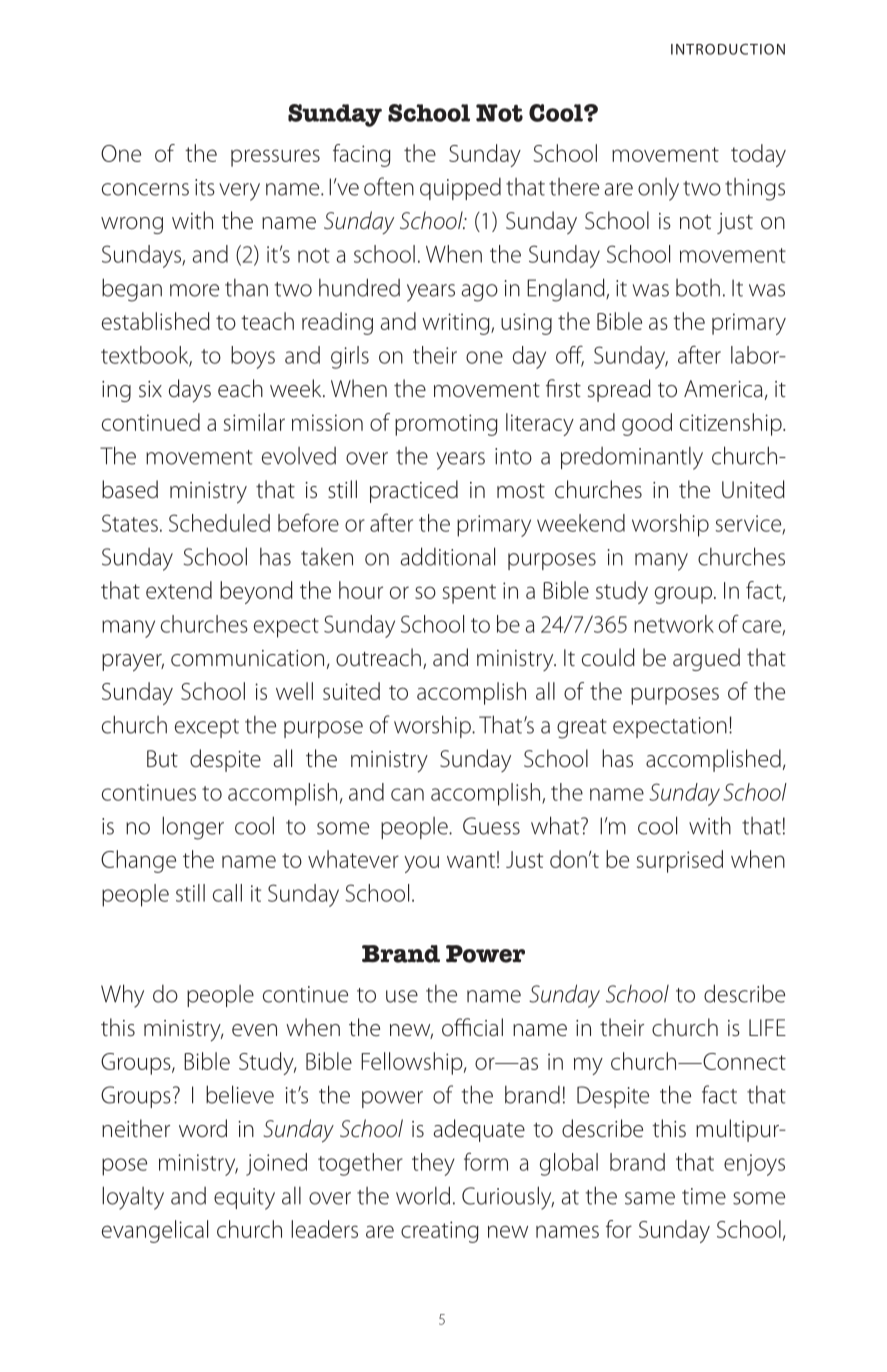 The image size is (887, 1372). What do you see at coordinates (362, 155) in the document?
I see `facing` at bounding box center [362, 155].
